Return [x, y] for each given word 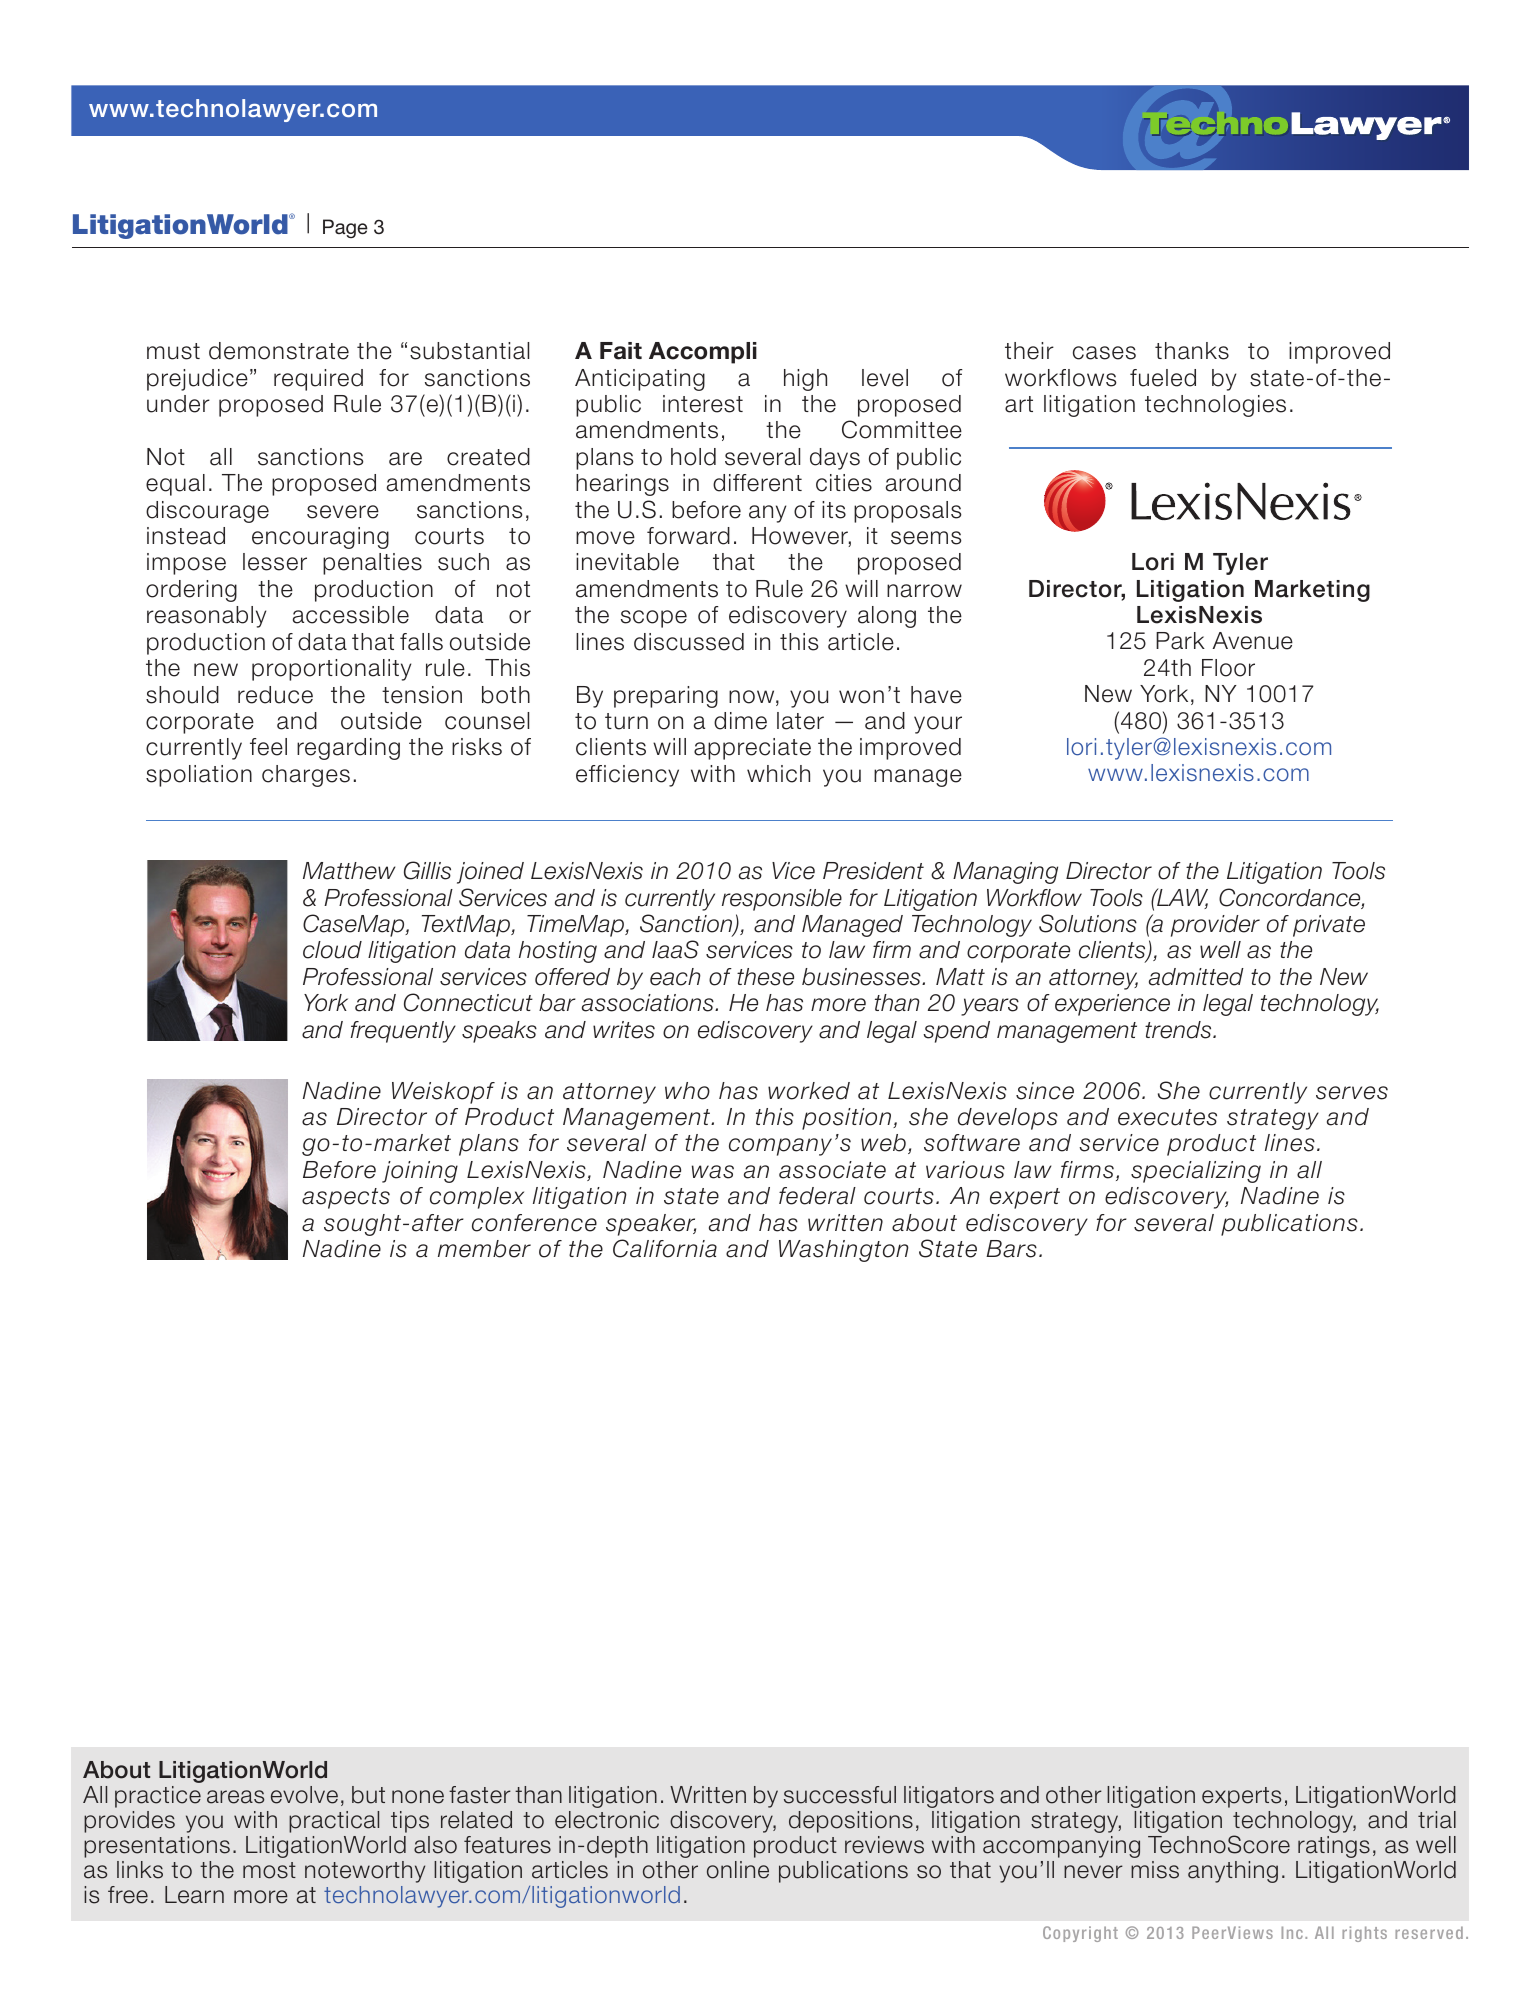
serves [1352, 1093]
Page [345, 228]
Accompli [703, 353]
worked [809, 1091]
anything [1233, 1872]
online [738, 1870]
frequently [403, 1032]
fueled [1163, 378]
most [269, 1870]
